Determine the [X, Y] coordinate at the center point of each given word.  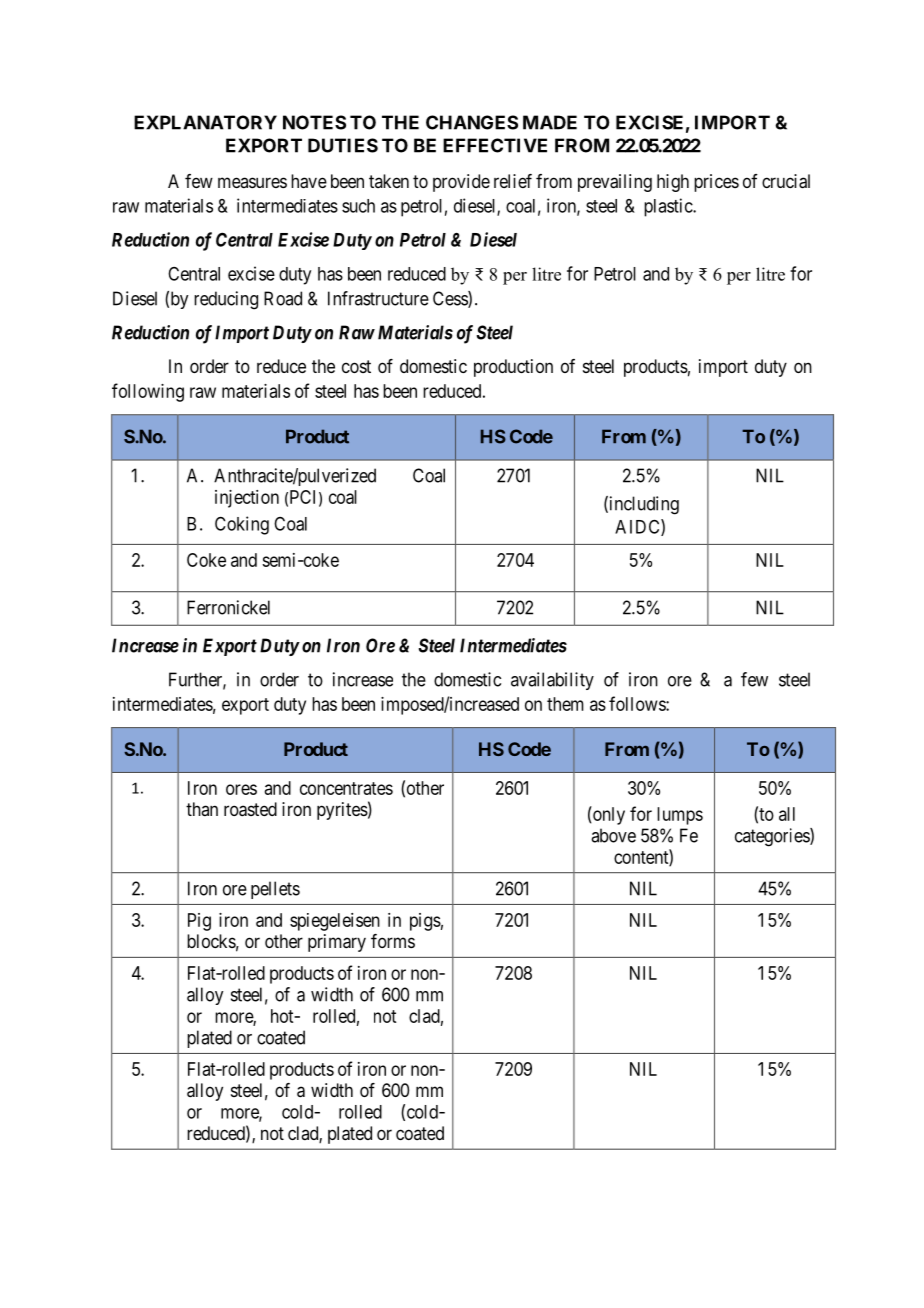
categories [773, 837]
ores [241, 789]
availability [552, 681]
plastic [669, 207]
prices [716, 183]
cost [356, 366]
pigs [425, 922]
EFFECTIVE [495, 145]
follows [638, 703]
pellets [275, 890]
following [148, 392]
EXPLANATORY [205, 122]
